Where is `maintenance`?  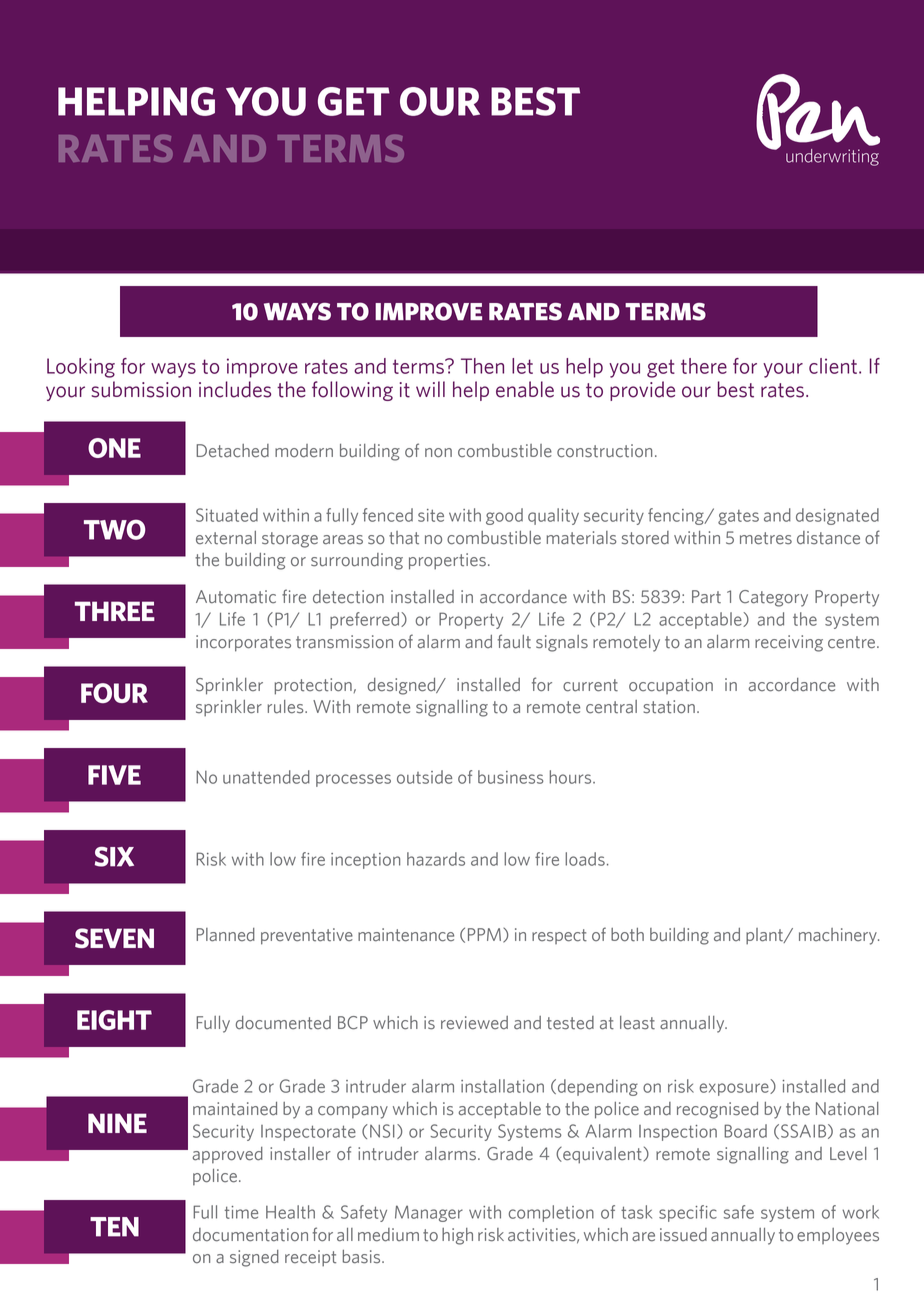 maintenance is located at coordinates (406, 935).
